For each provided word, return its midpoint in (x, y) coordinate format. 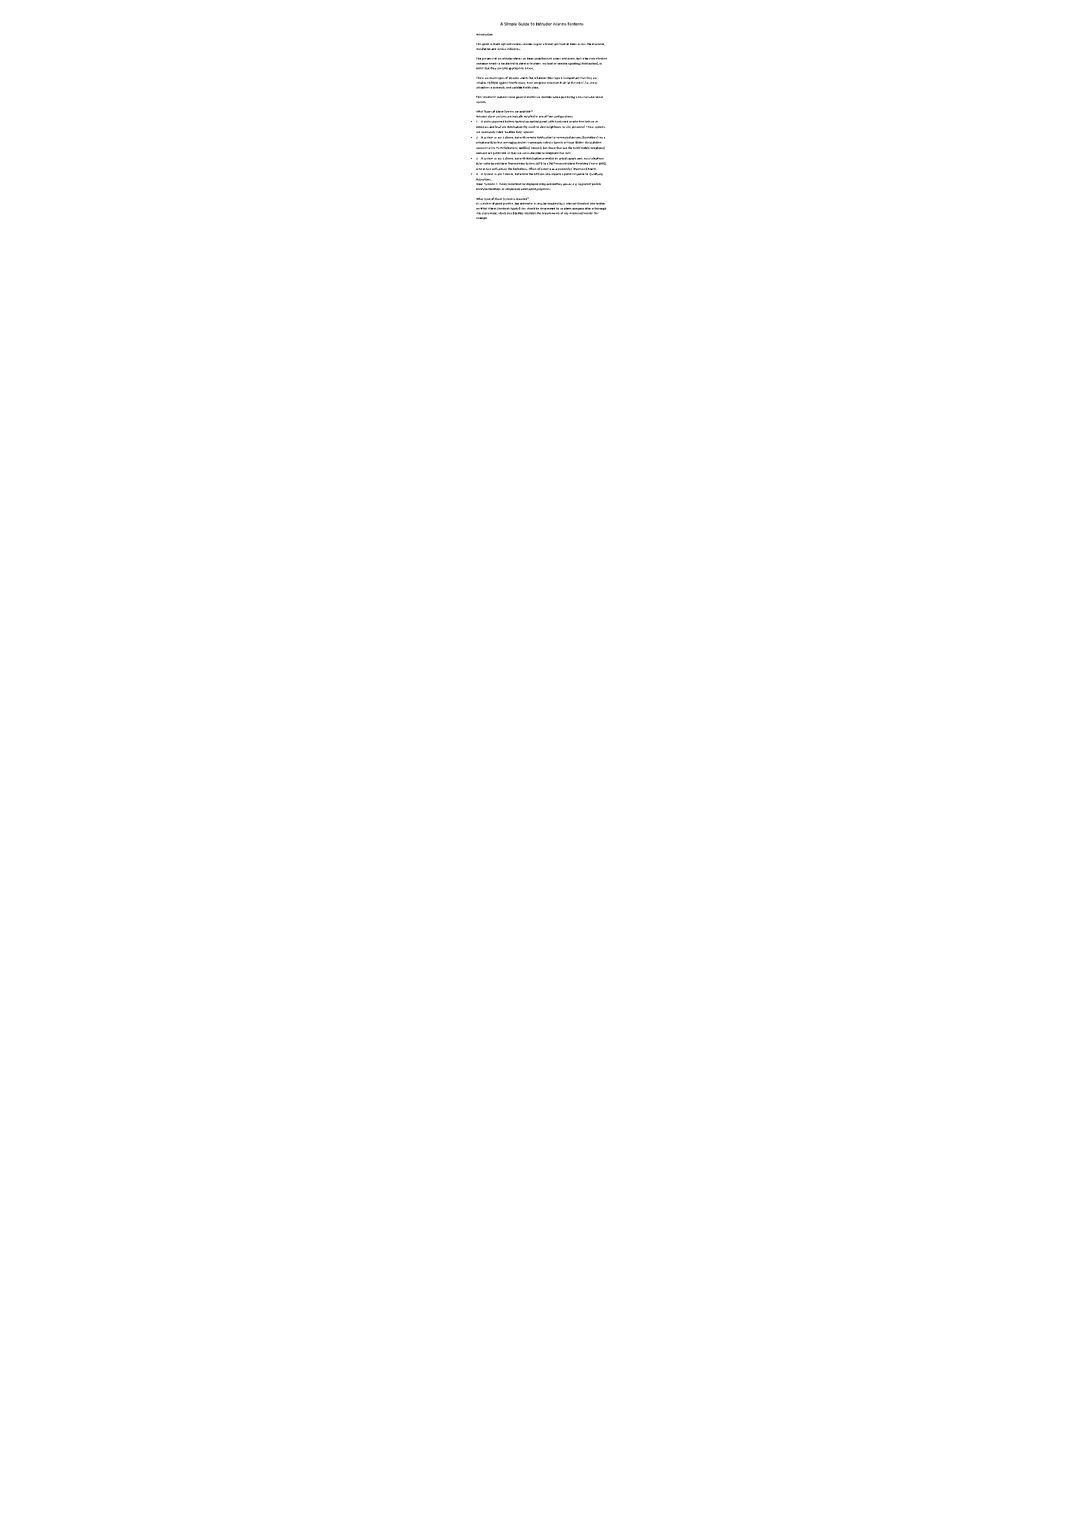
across (582, 44)
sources (527, 44)
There (480, 78)
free (581, 121)
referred (543, 169)
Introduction (484, 34)
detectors (483, 127)
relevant (571, 203)
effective (601, 58)
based (495, 164)
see (592, 204)
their (551, 78)
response (578, 174)
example (482, 217)
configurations (563, 116)
